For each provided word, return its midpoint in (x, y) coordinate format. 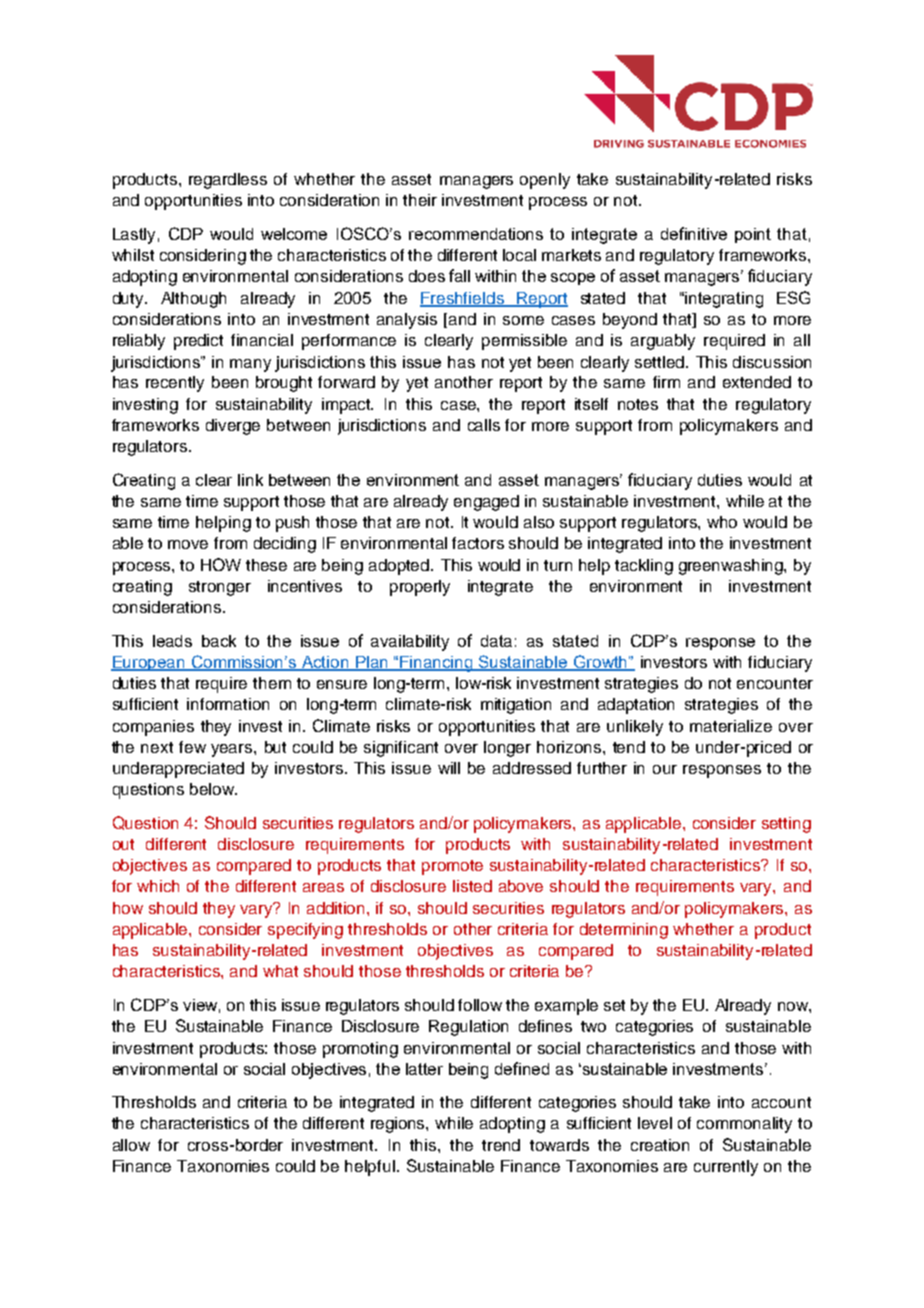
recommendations (476, 234)
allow (131, 1145)
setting (786, 825)
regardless (228, 181)
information (228, 704)
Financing (437, 664)
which (158, 886)
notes (638, 404)
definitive (694, 233)
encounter (775, 683)
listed (472, 886)
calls (484, 425)
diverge (233, 427)
